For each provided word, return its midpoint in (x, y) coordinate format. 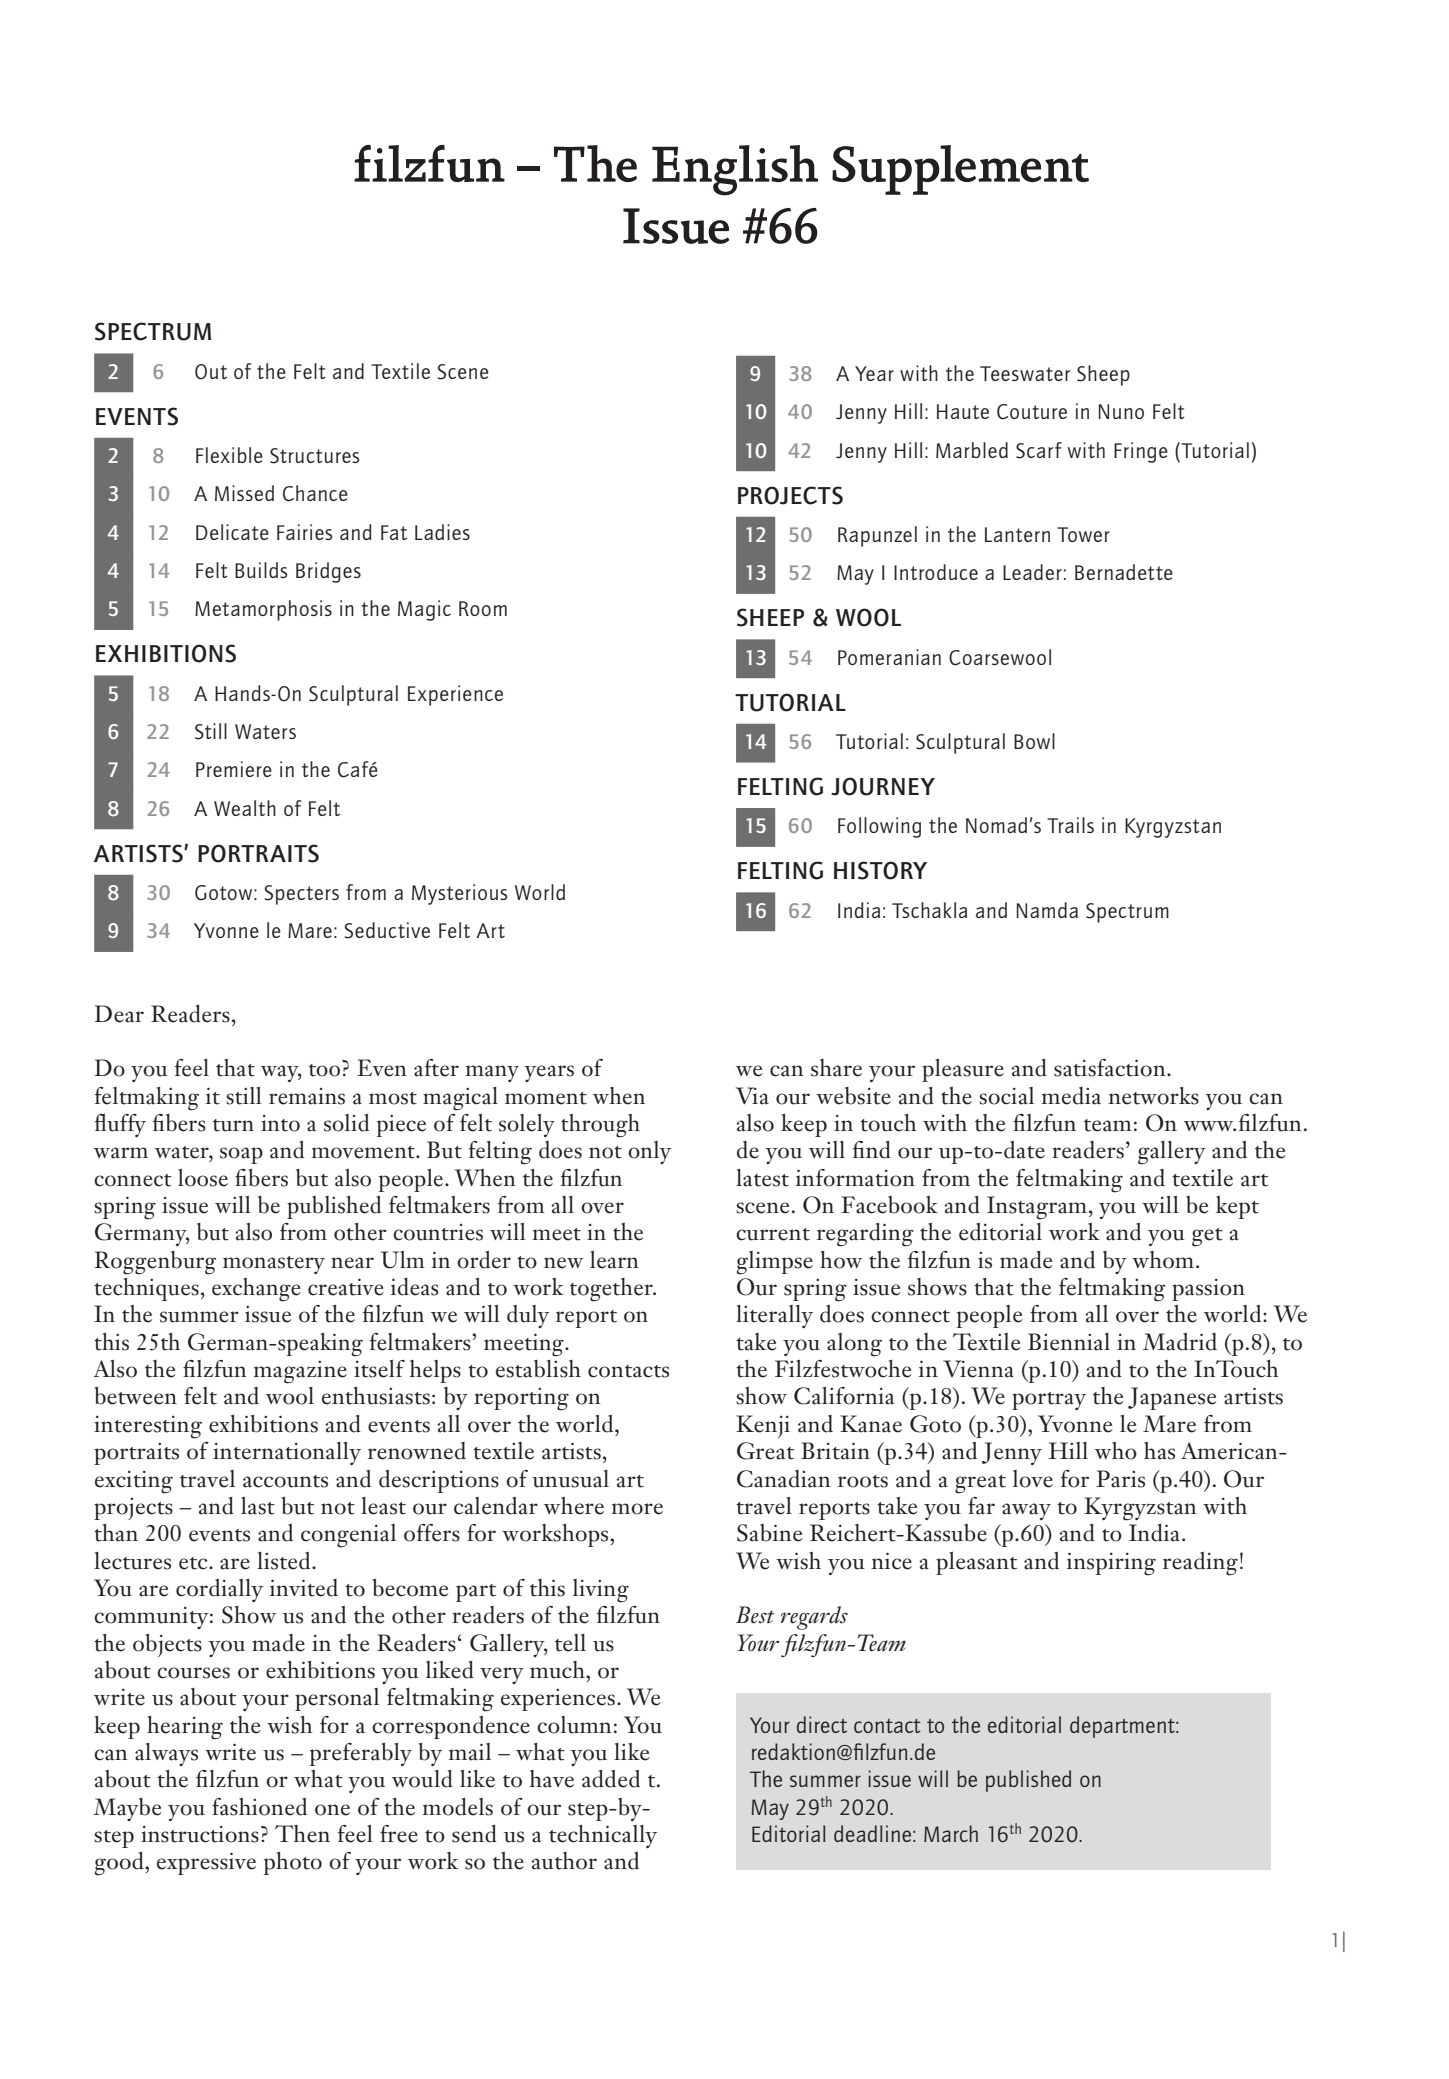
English (735, 170)
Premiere (234, 769)
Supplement (960, 170)
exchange (256, 1290)
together (612, 1290)
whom (1164, 1260)
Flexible (229, 455)
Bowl (1034, 741)
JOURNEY (883, 786)
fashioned (259, 1807)
